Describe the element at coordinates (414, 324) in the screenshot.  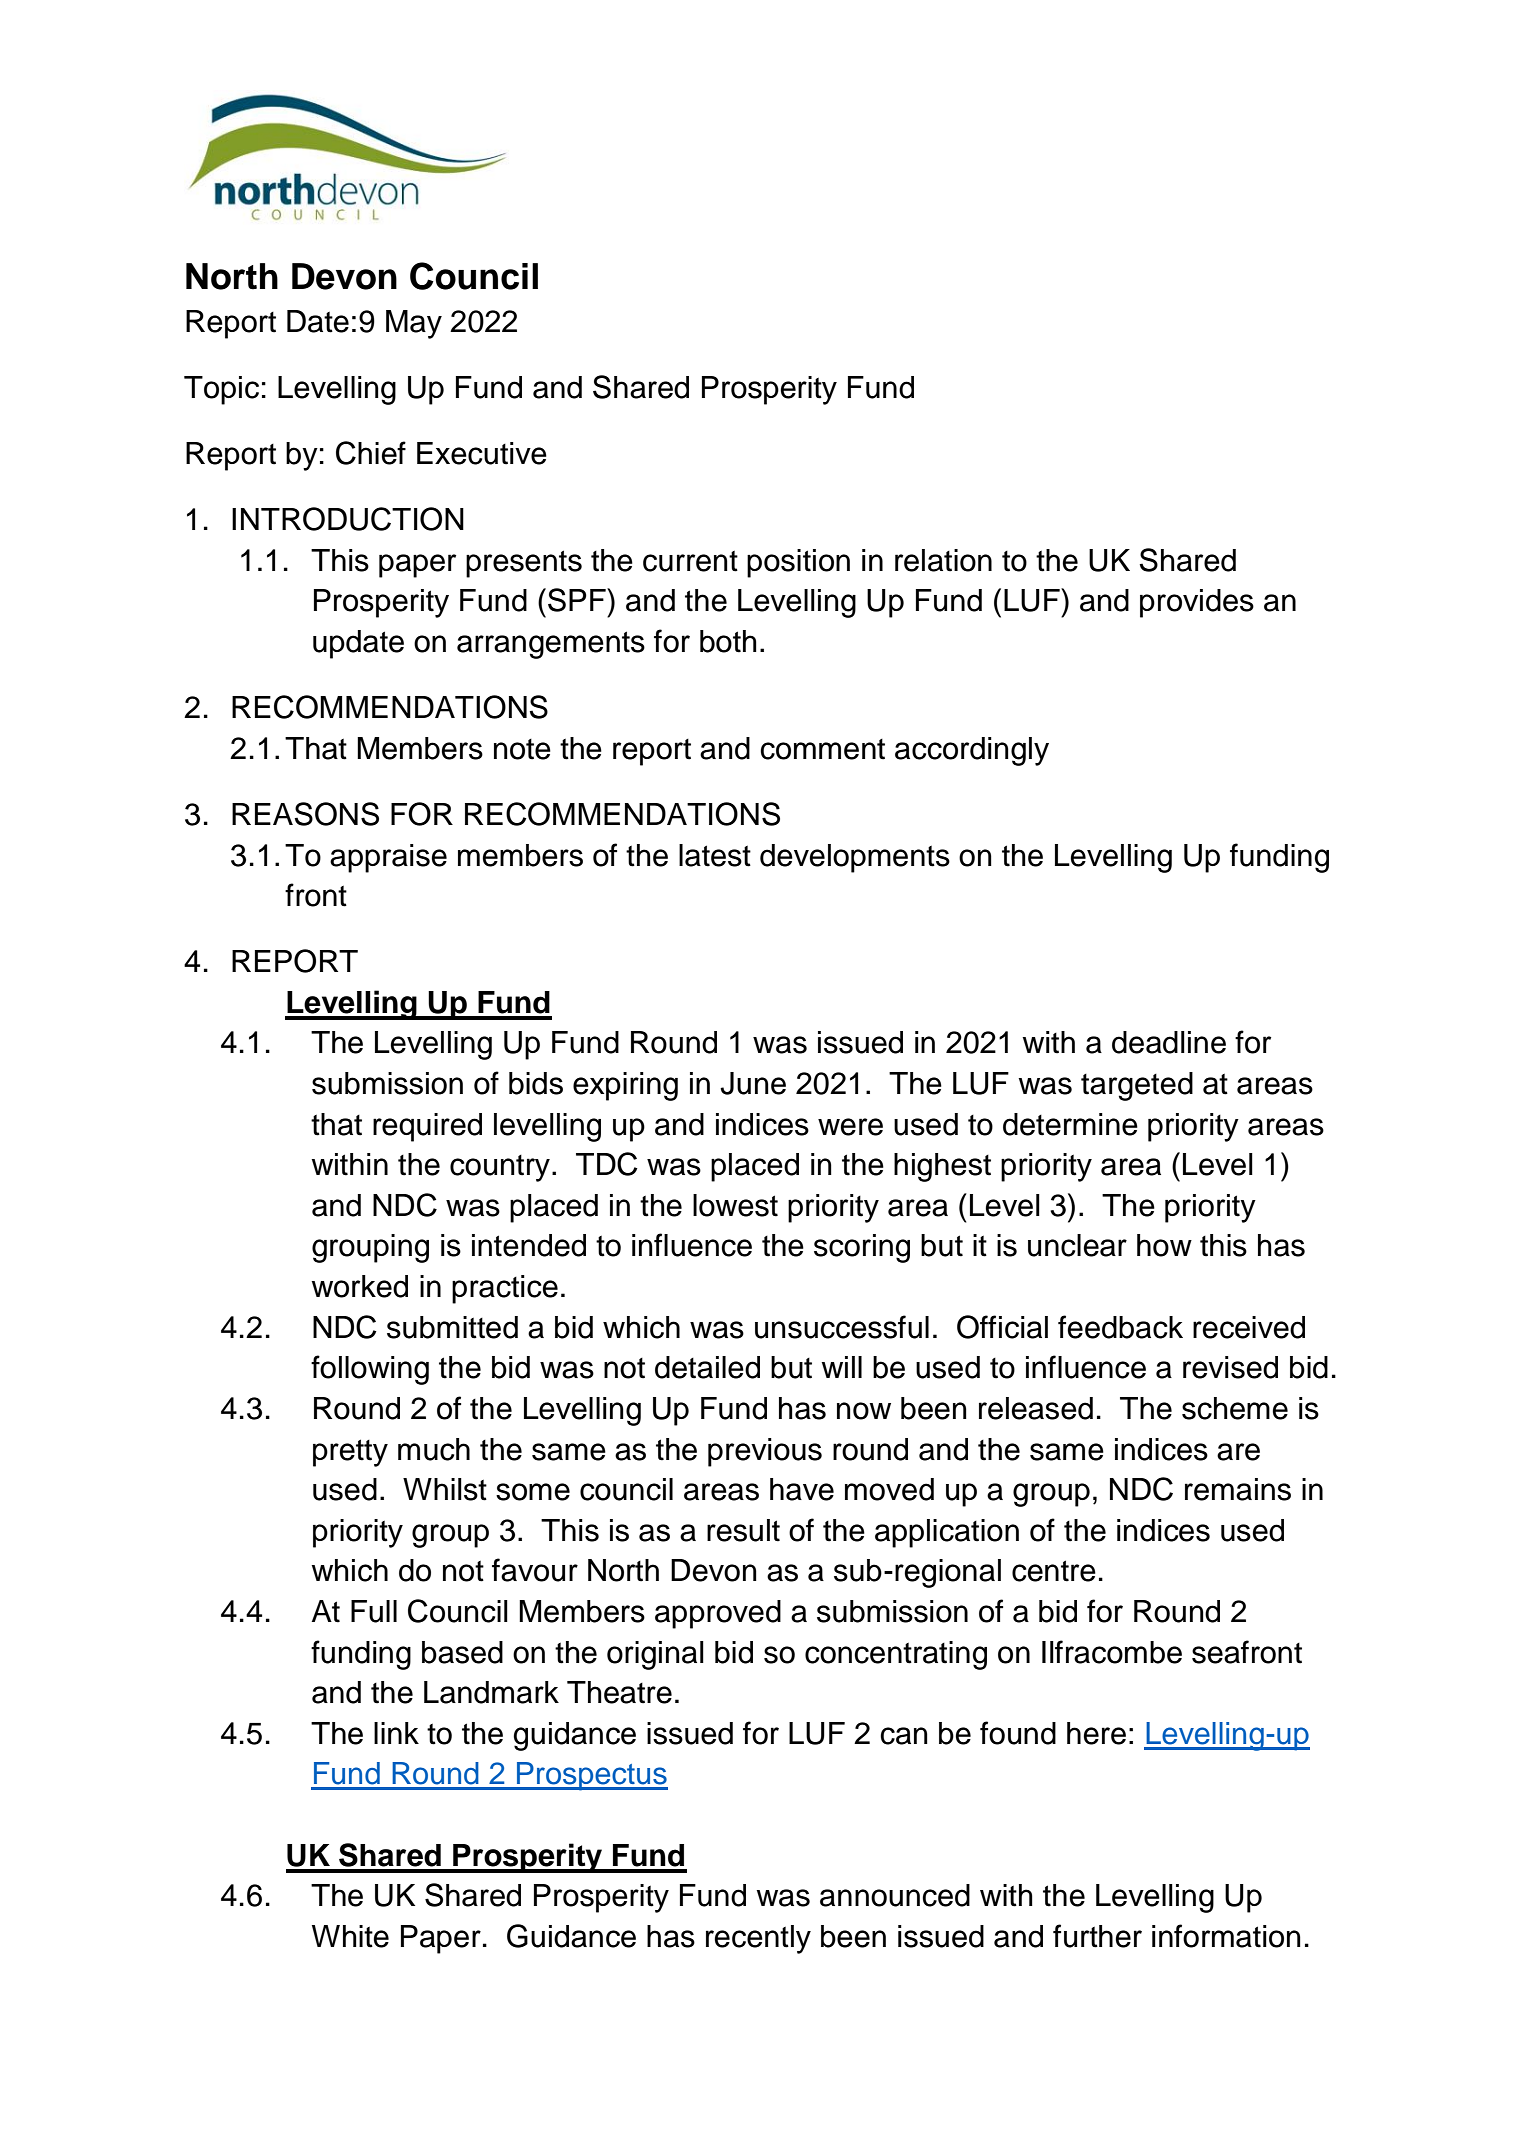
I see `May` at that location.
